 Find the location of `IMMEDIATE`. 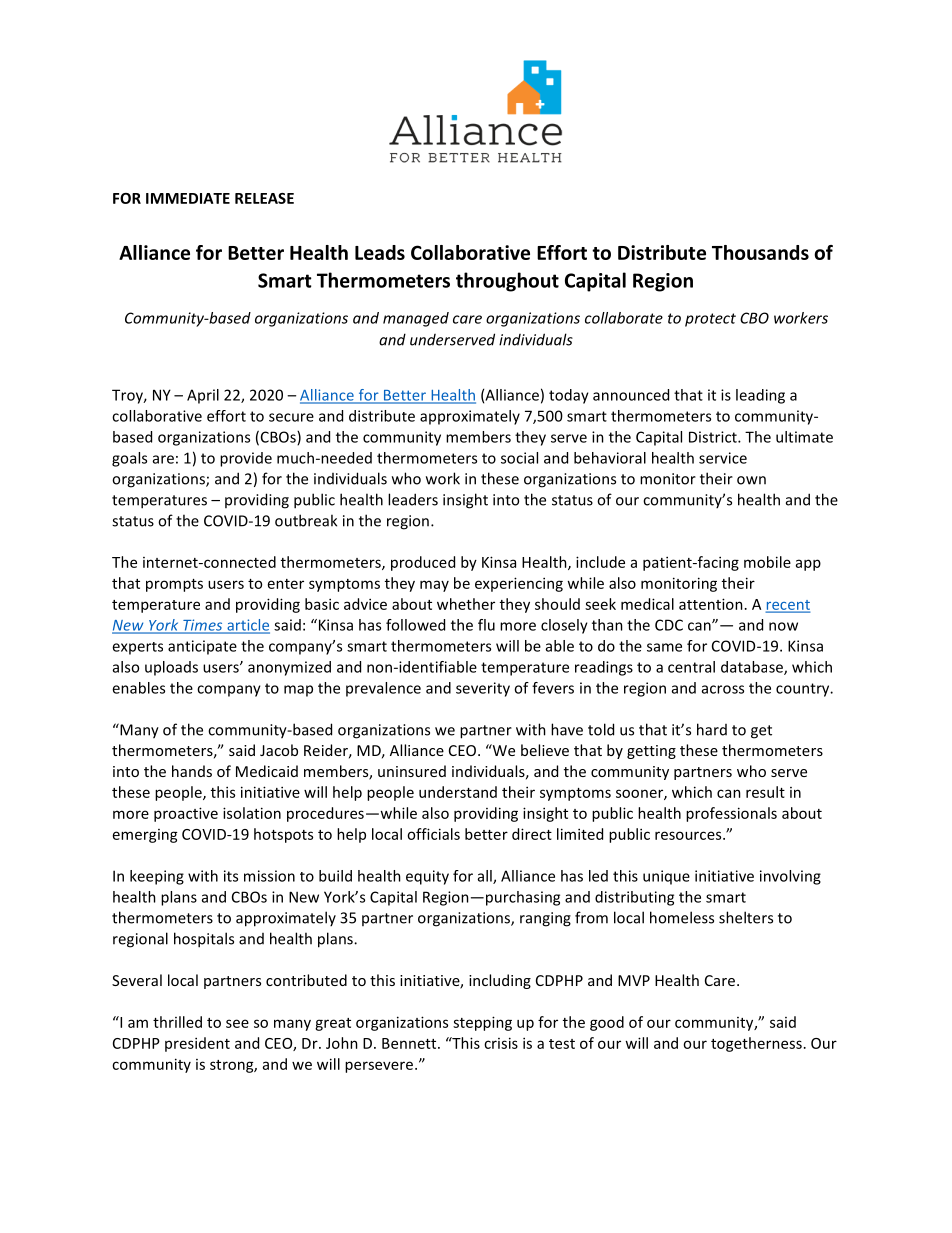

IMMEDIATE is located at coordinates (188, 198).
